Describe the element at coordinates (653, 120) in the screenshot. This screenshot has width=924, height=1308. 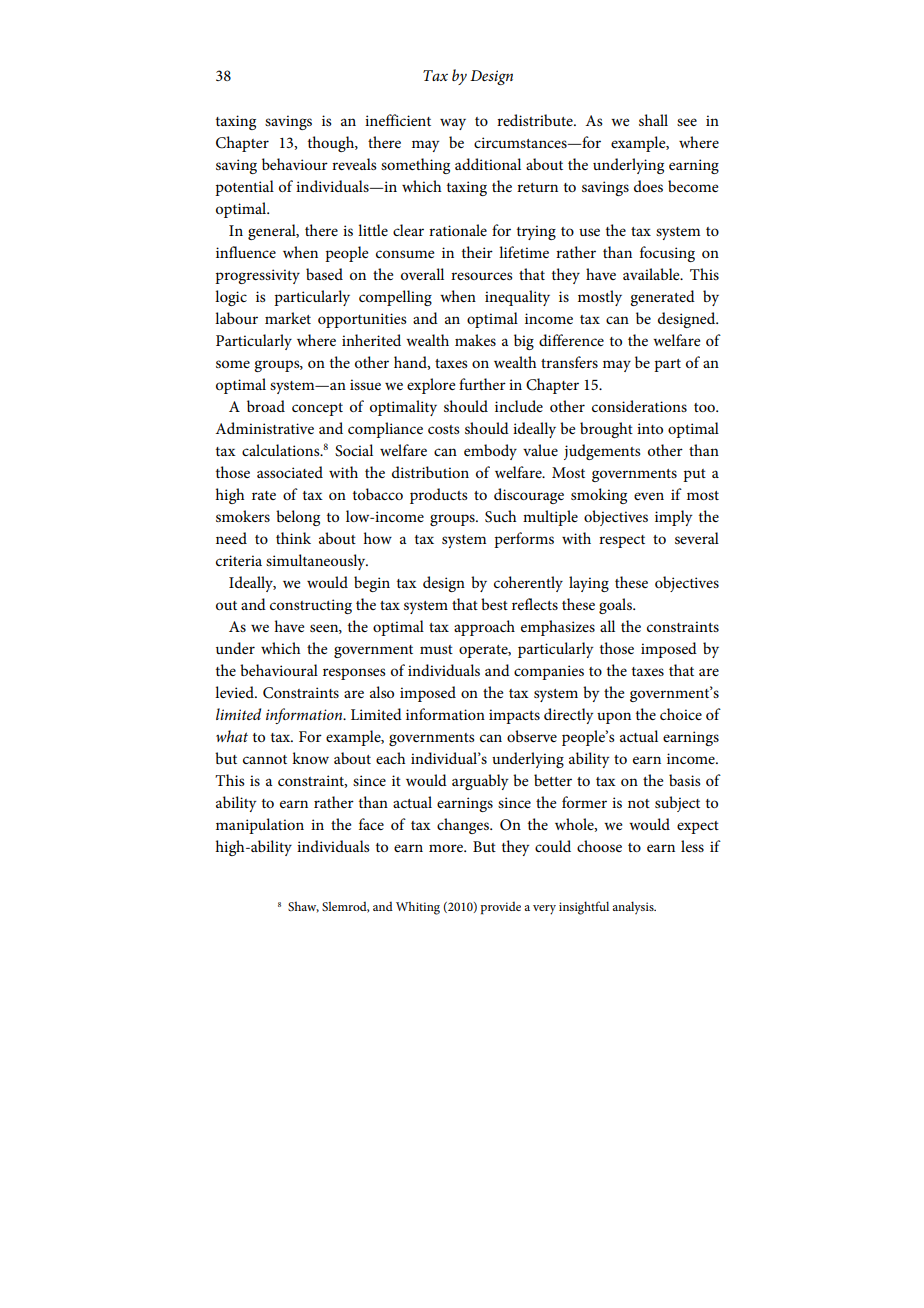
I see `shall` at that location.
